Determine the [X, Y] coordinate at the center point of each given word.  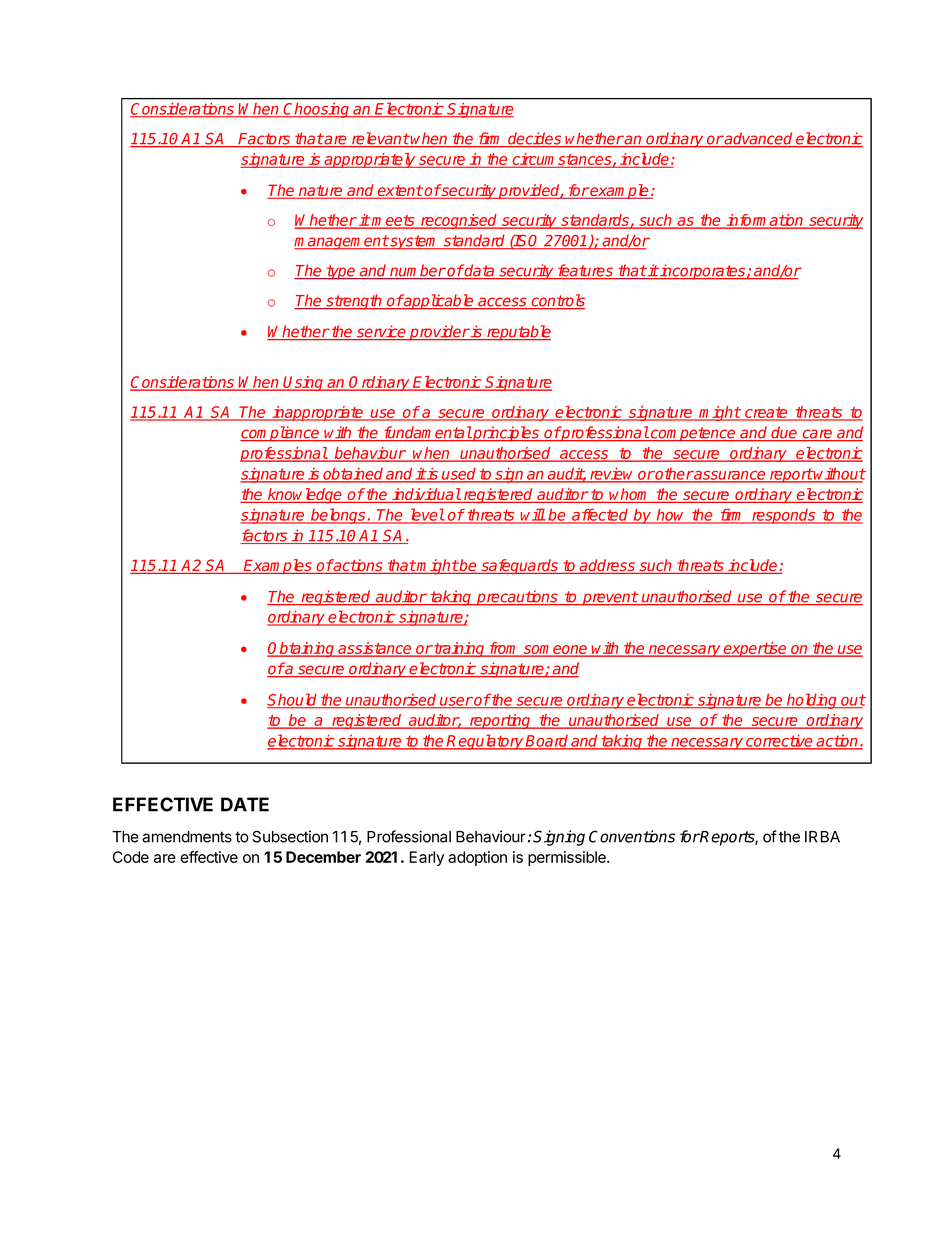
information [765, 221]
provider [439, 333]
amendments [187, 837]
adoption [477, 858]
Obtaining [302, 649]
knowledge [305, 496]
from [504, 649]
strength [354, 302]
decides [535, 139]
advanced [759, 139]
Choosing [317, 110]
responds [784, 516]
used [459, 475]
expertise [755, 649]
